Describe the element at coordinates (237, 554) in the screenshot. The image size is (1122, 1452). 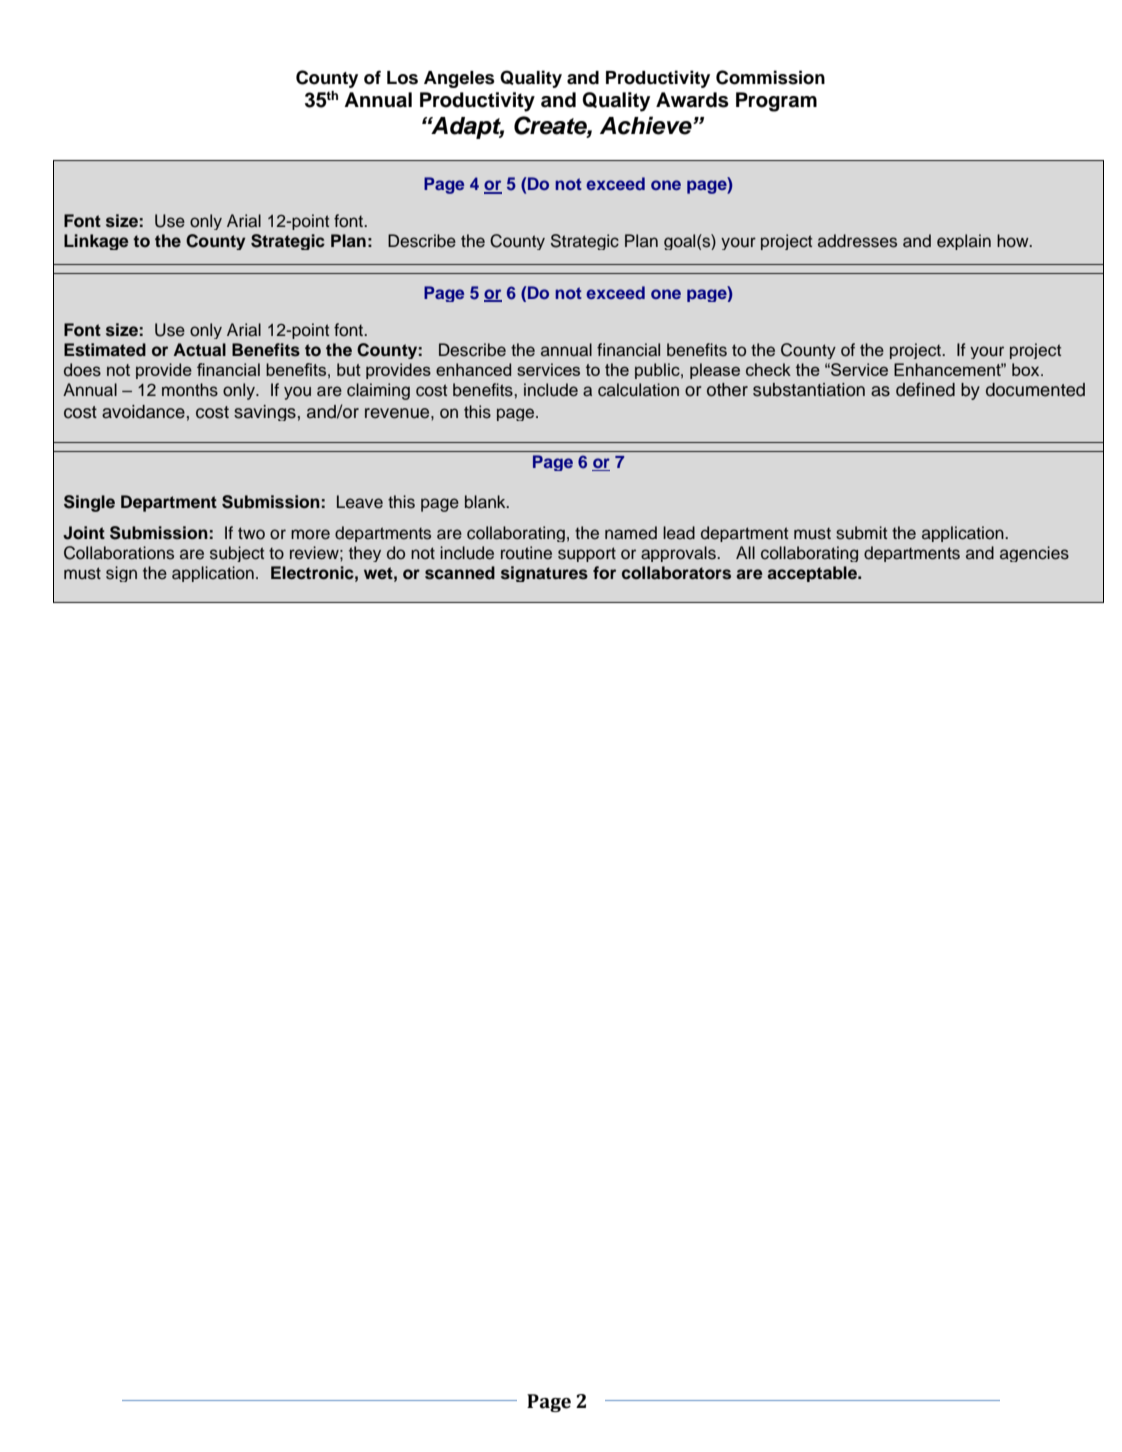
I see `subject` at that location.
